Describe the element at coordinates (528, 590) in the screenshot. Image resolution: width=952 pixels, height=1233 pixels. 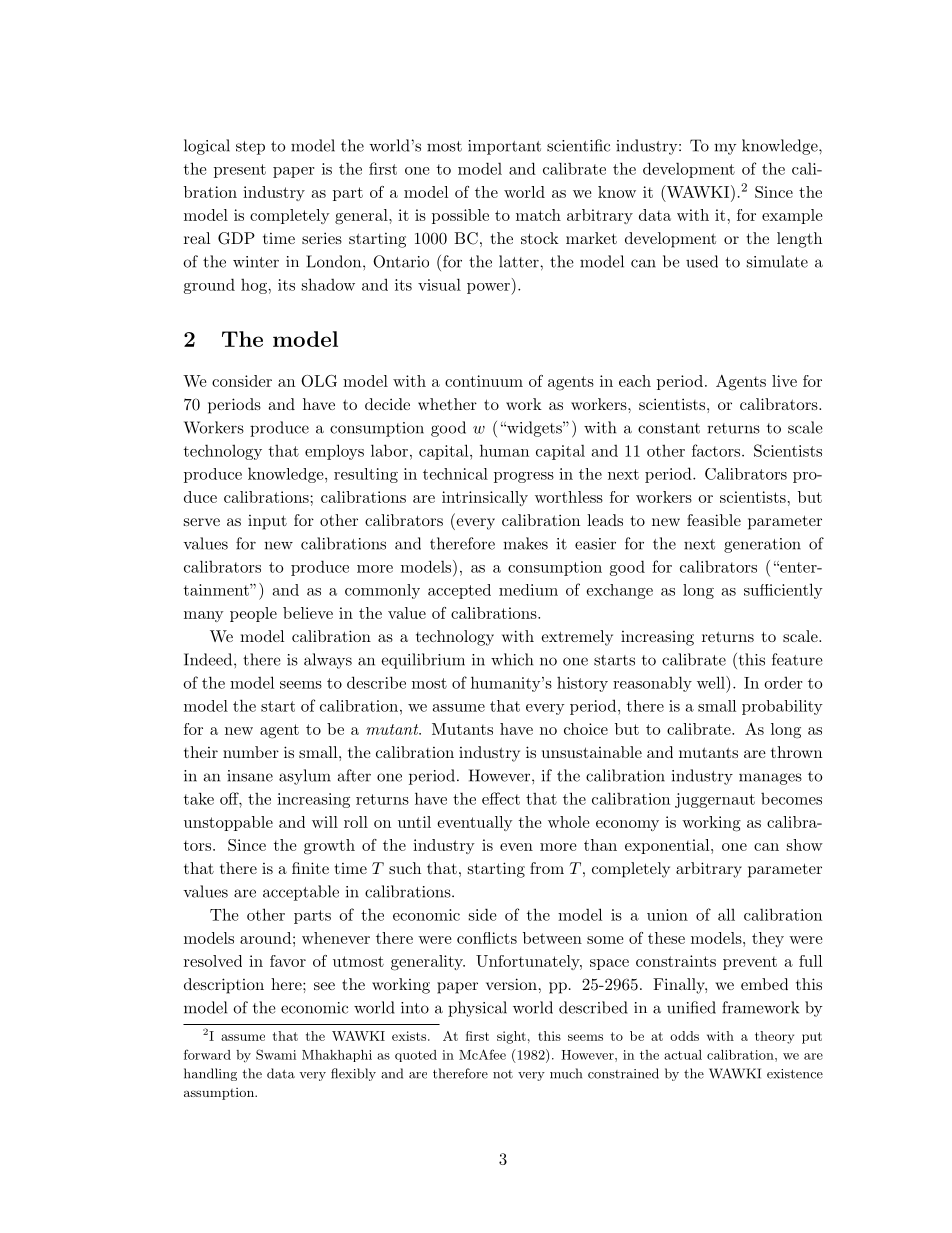
I see `medium` at that location.
